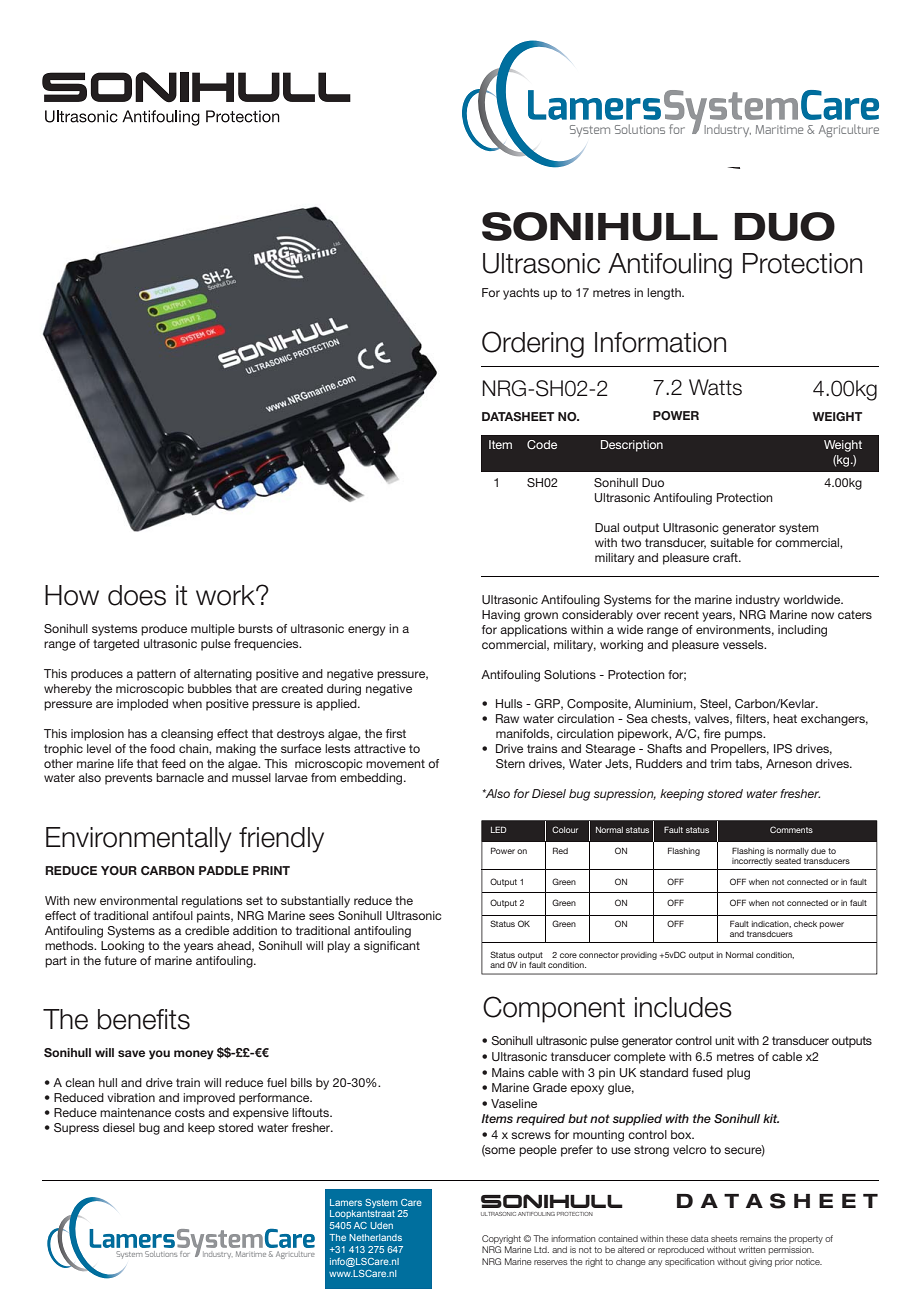  I want to click on Stern, so click(510, 763).
